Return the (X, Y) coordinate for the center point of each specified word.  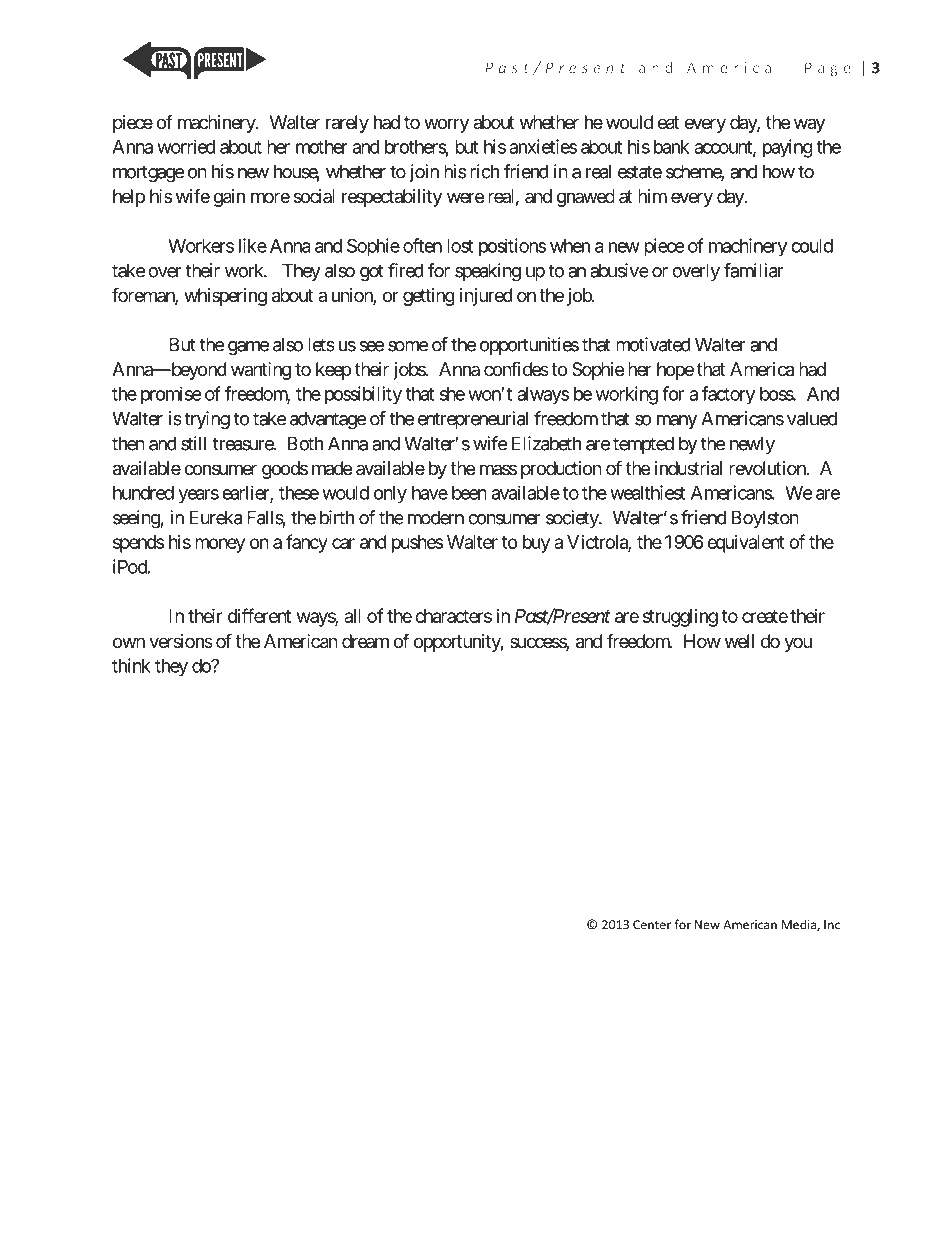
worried (186, 146)
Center (652, 925)
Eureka (216, 517)
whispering (225, 297)
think (131, 665)
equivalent (746, 544)
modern (436, 517)
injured (486, 297)
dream (365, 641)
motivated (653, 344)
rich (484, 171)
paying (788, 148)
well (739, 641)
